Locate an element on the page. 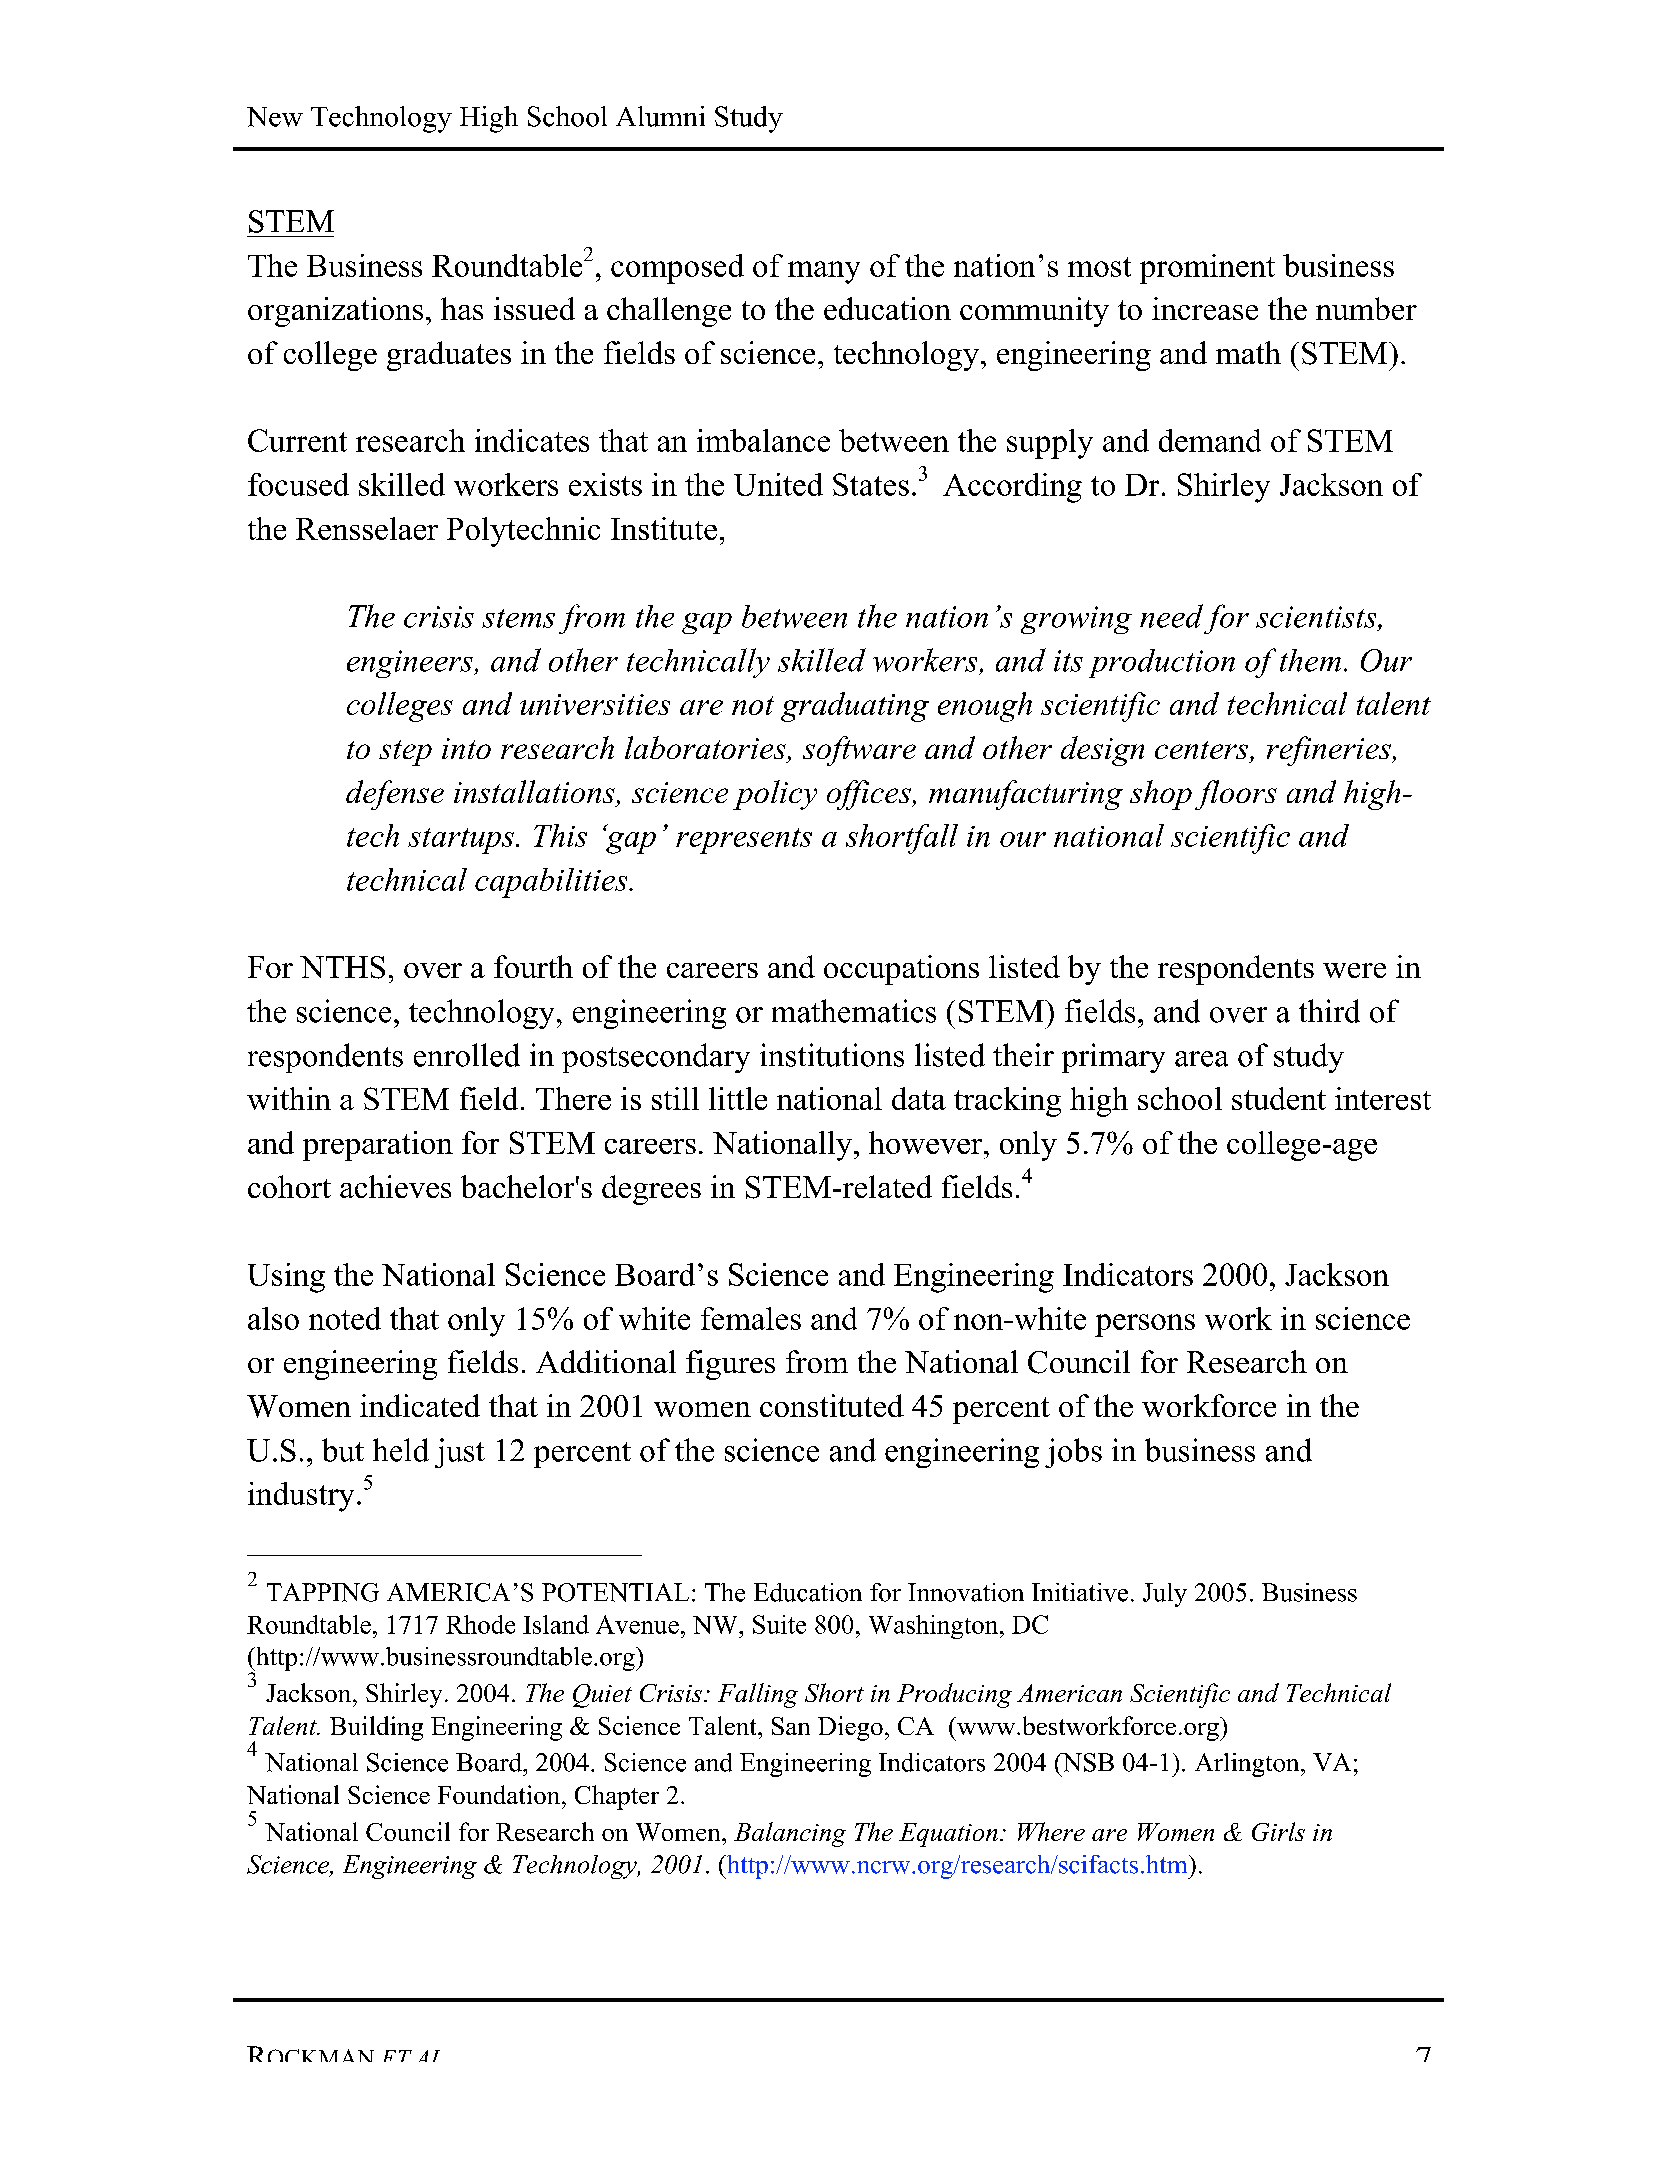 The height and width of the image is (2172, 1679). persons is located at coordinates (1145, 1325).
